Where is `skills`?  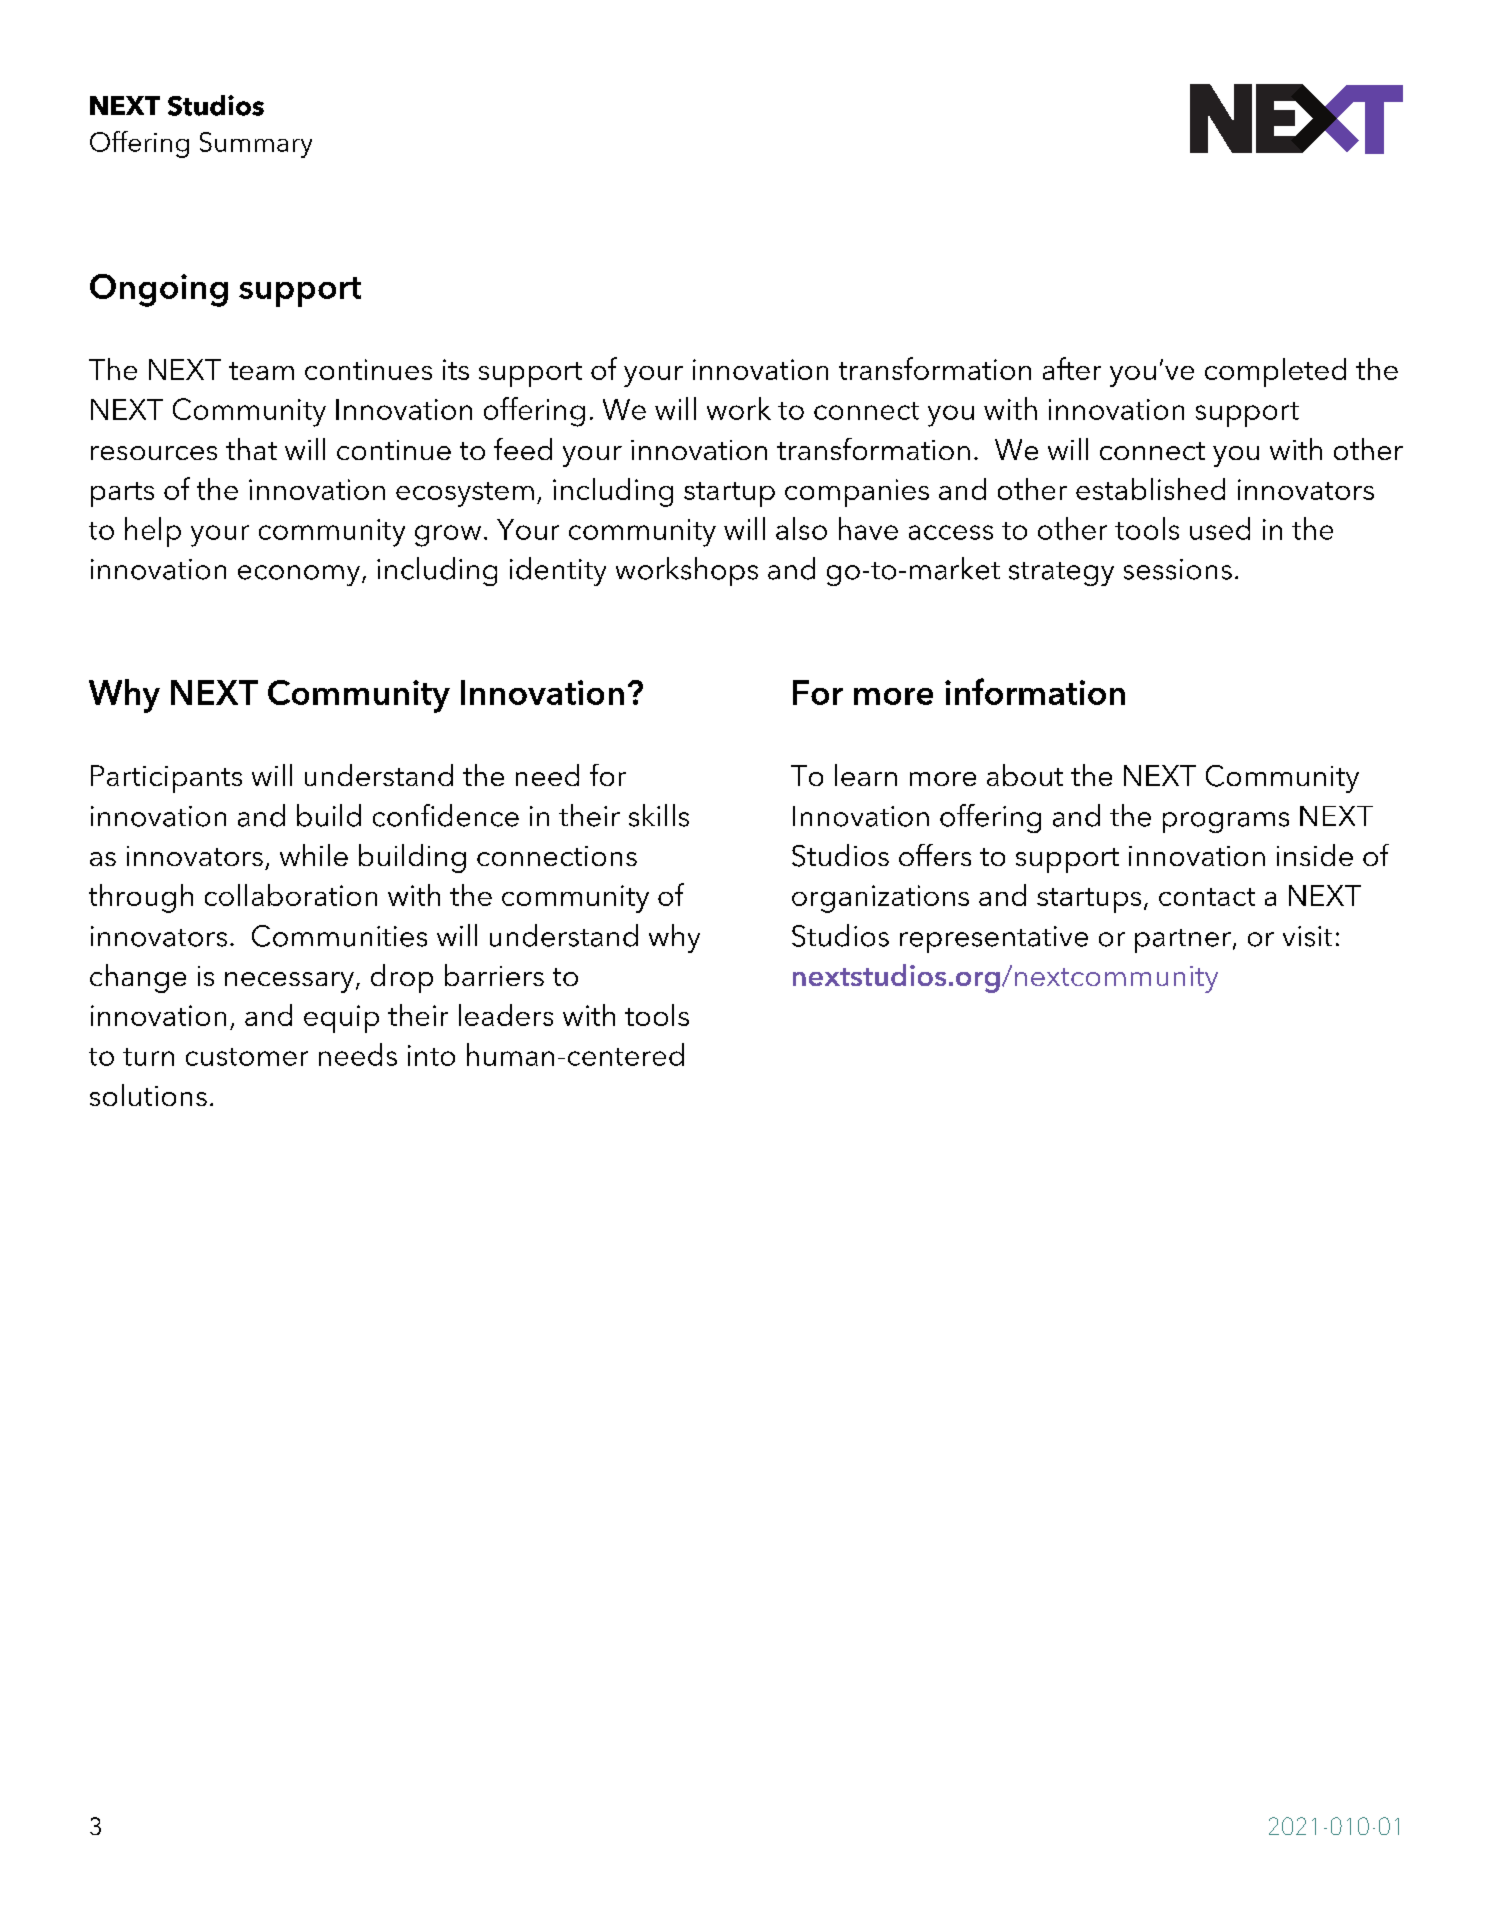 skills is located at coordinates (659, 815).
